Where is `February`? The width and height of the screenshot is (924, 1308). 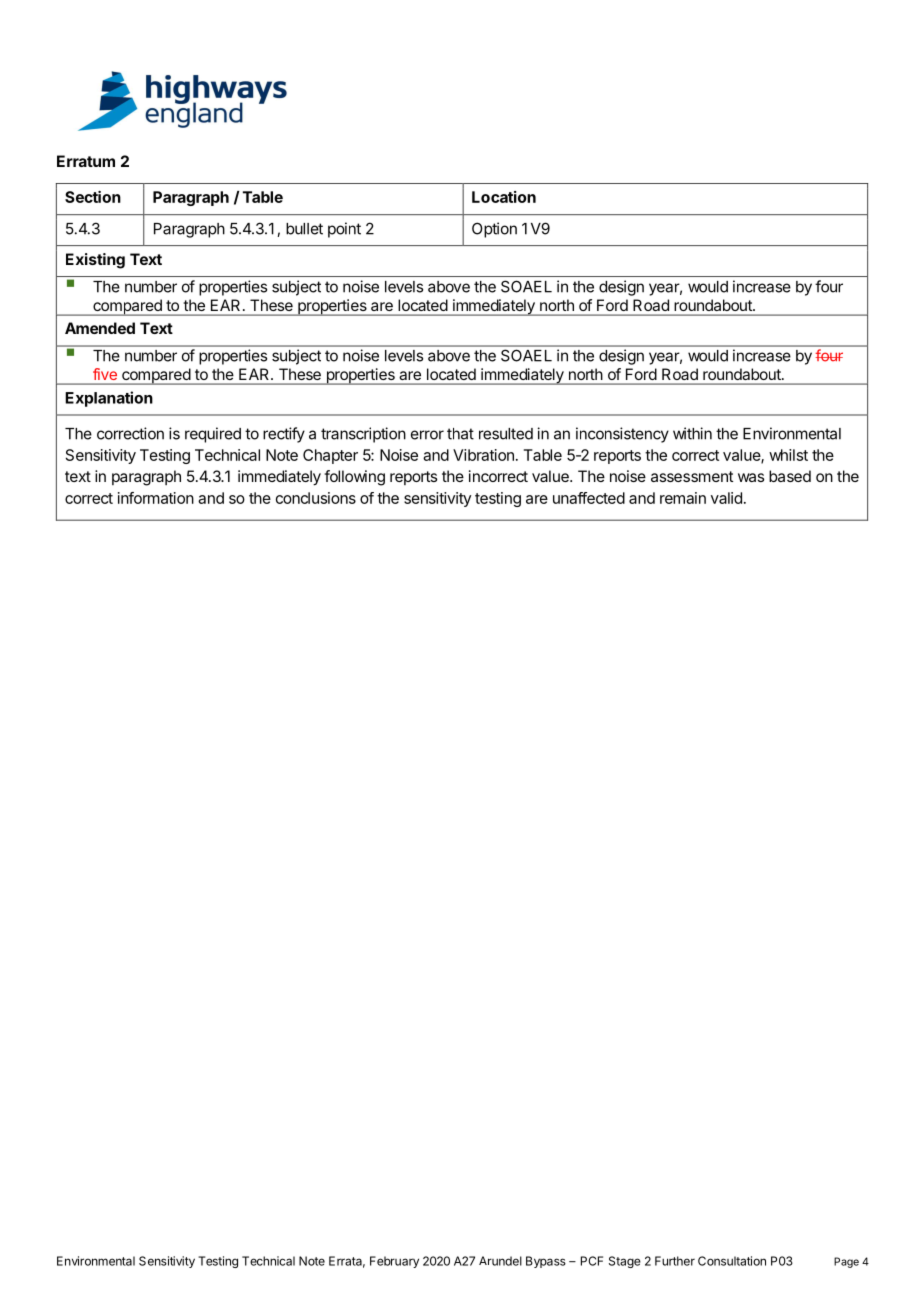 February is located at coordinates (394, 1262).
